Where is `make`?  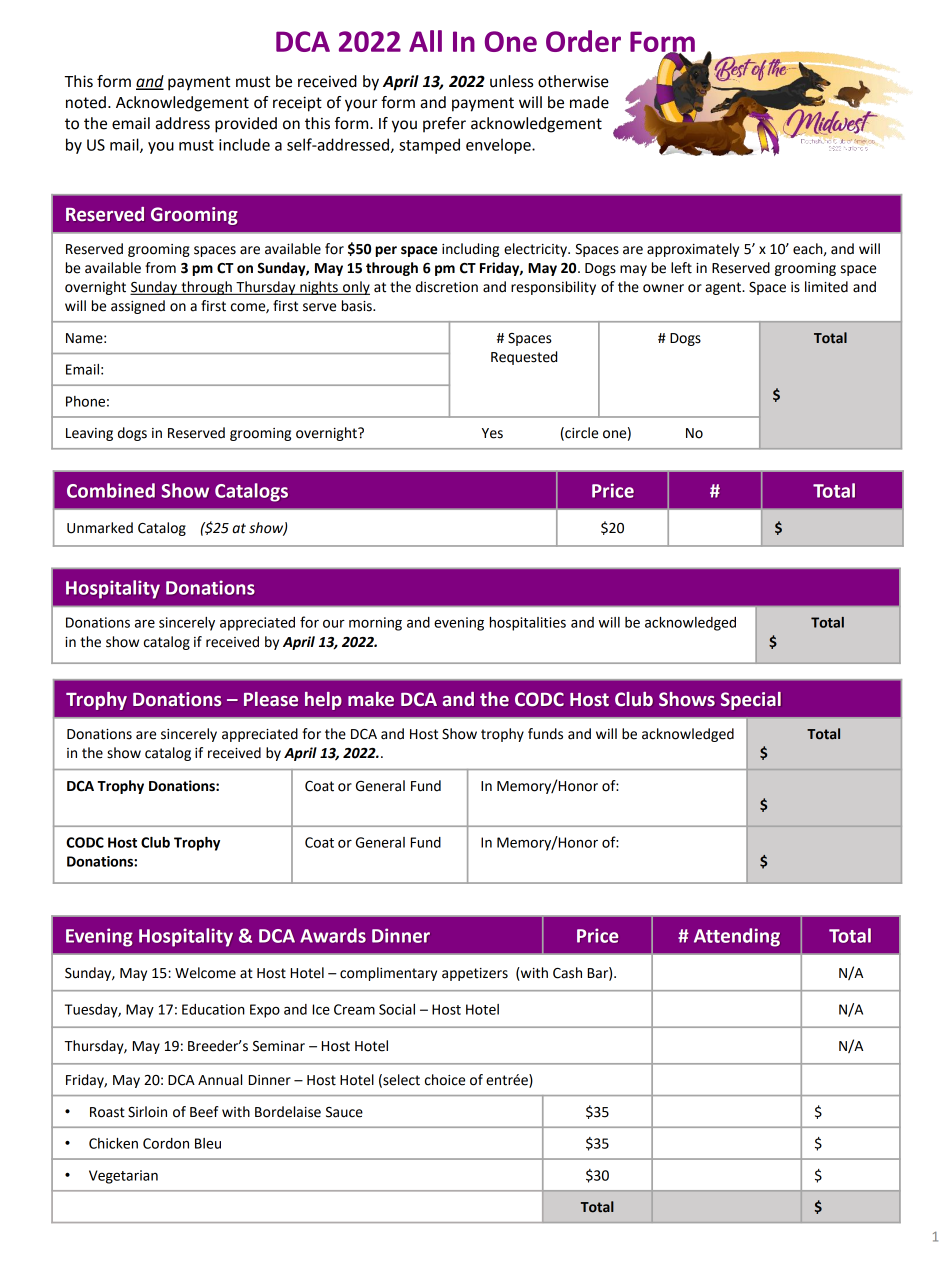 make is located at coordinates (371, 699).
